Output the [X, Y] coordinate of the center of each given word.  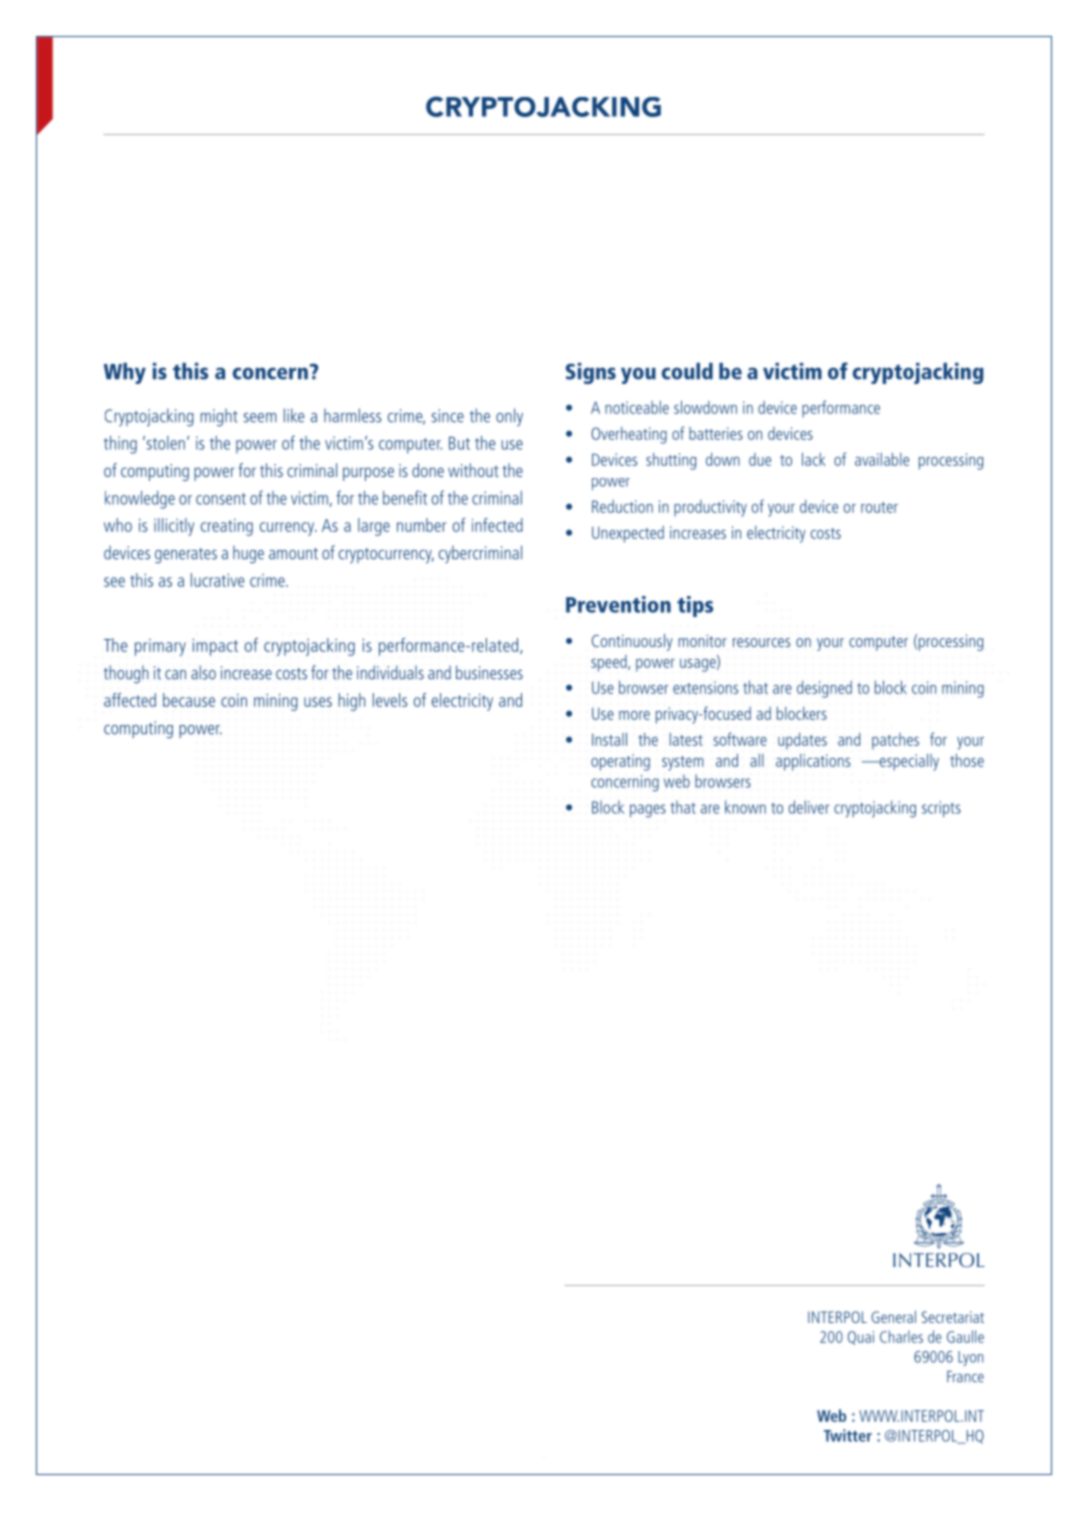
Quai [861, 1338]
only [509, 417]
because [189, 700]
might [219, 418]
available [882, 459]
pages [648, 811]
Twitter [848, 1435]
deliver [809, 807]
